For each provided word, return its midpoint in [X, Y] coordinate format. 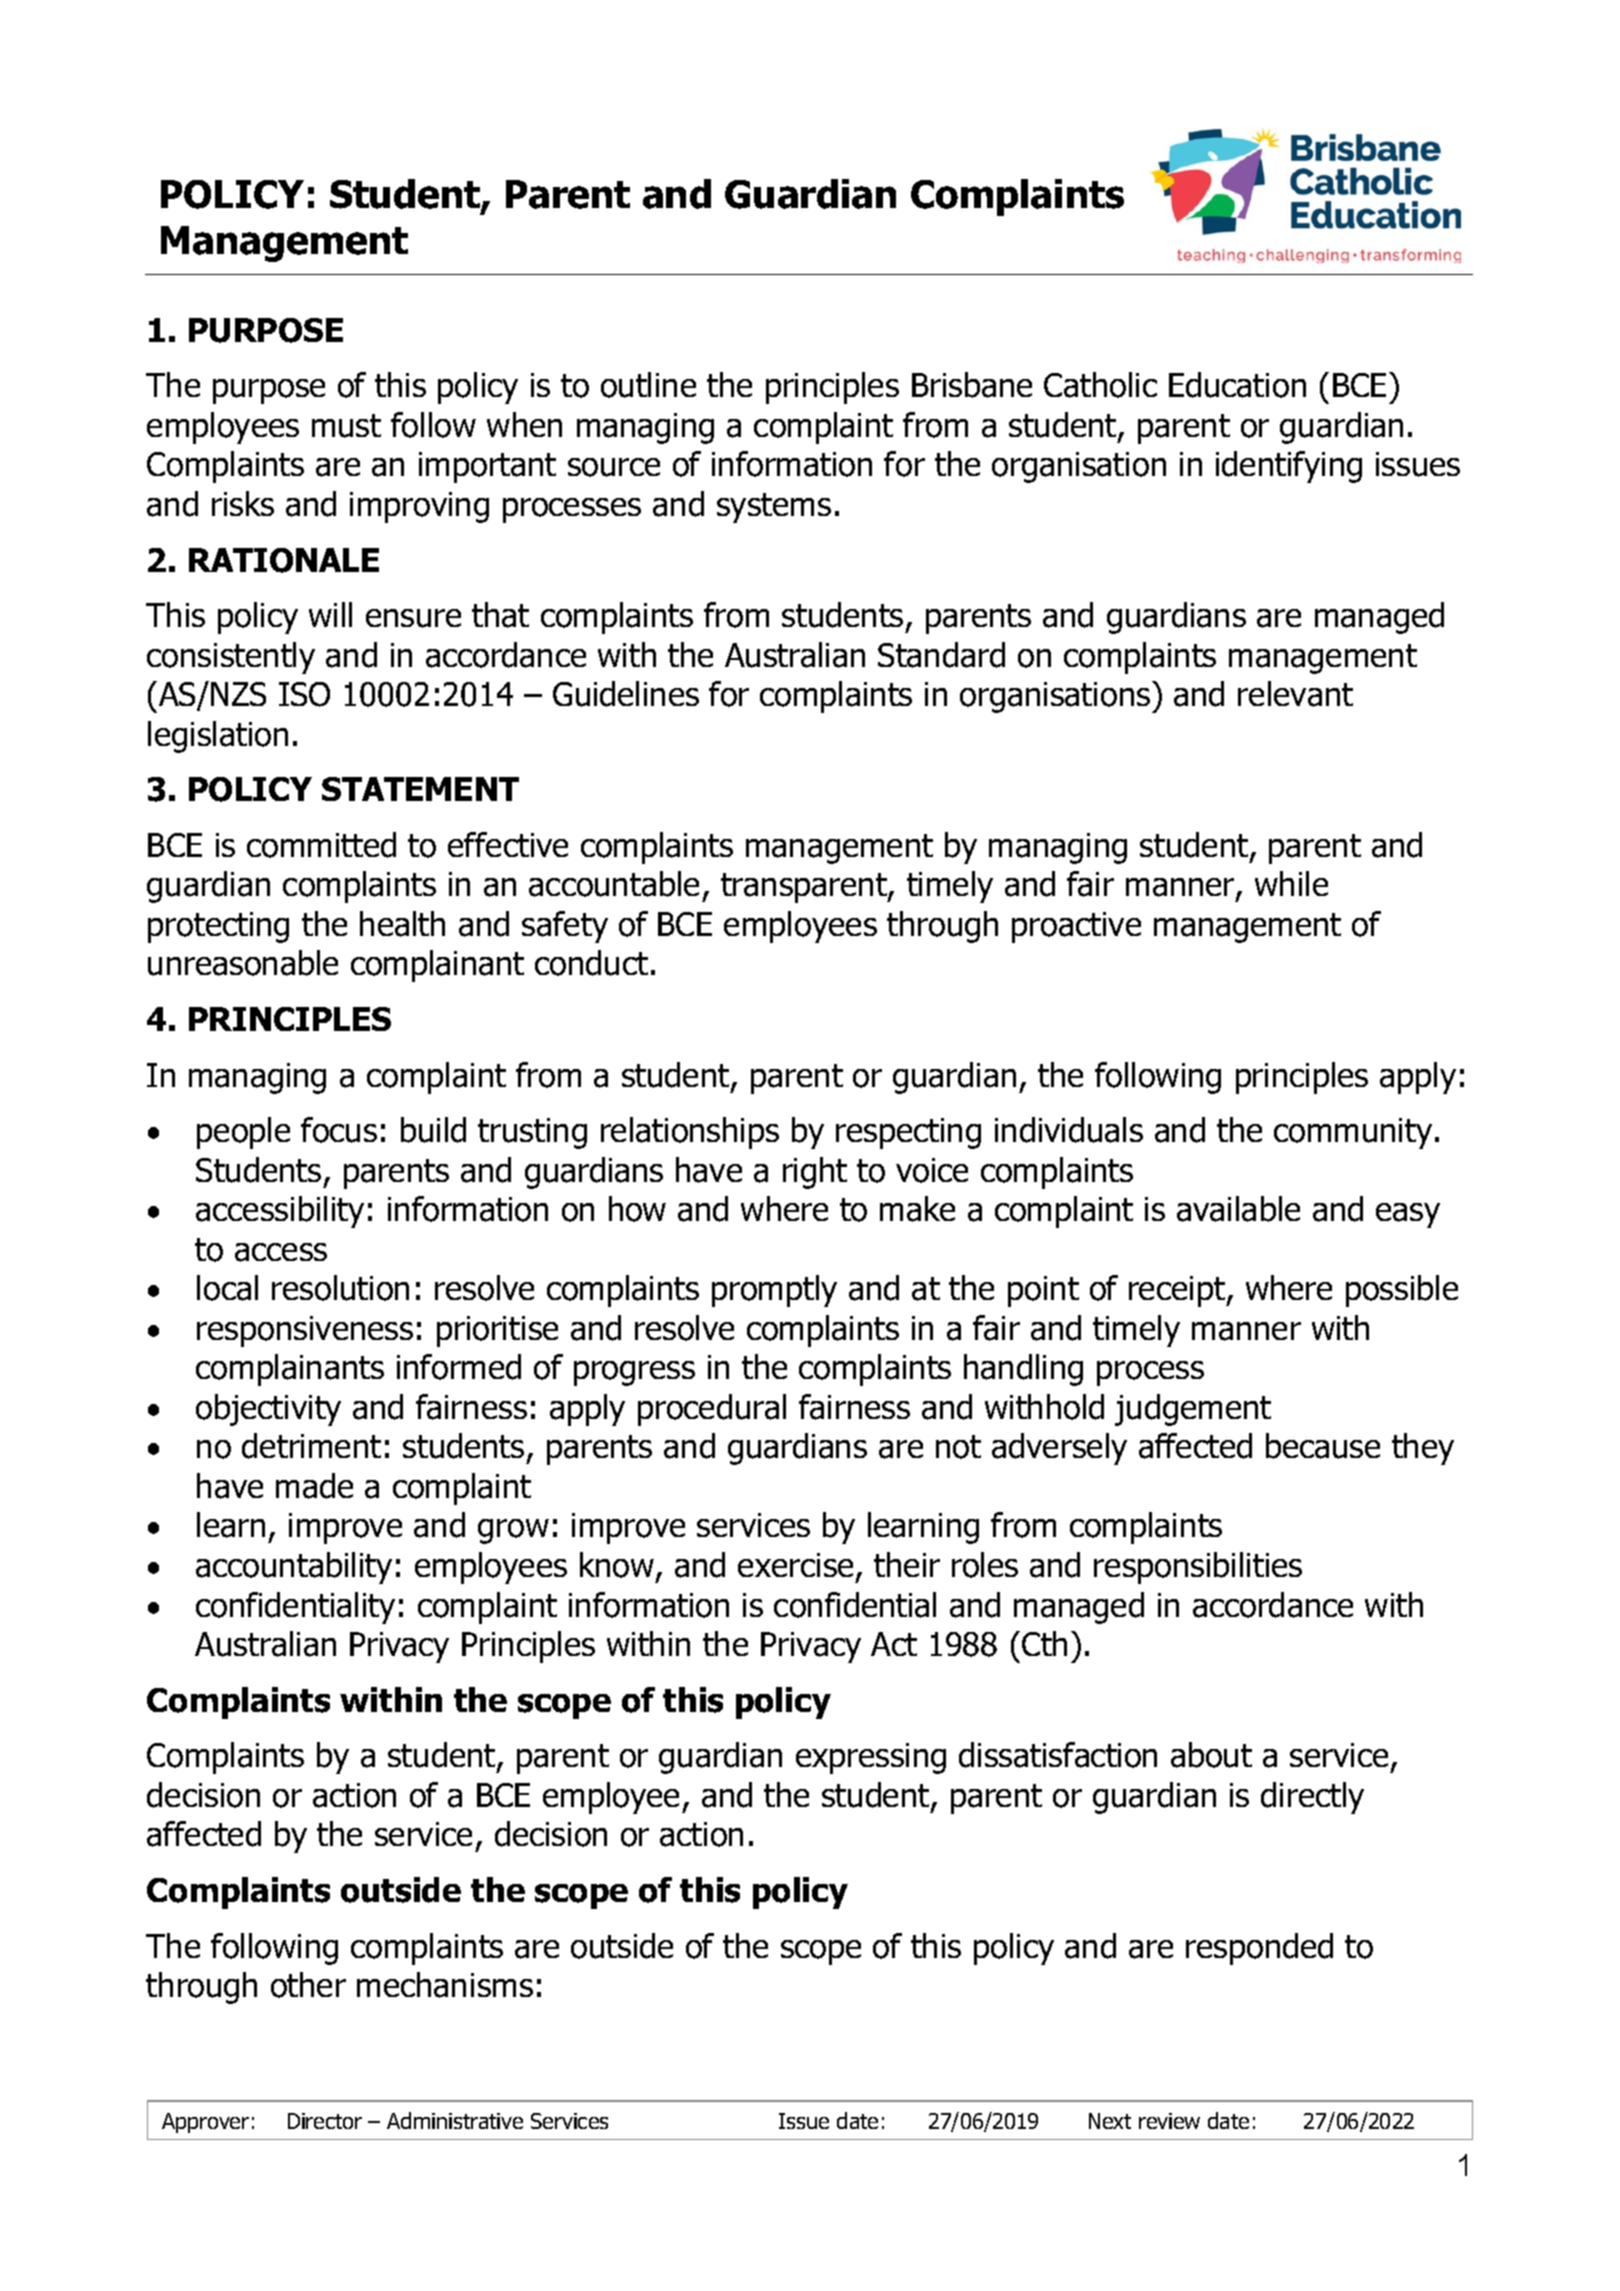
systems [774, 508]
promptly [774, 1291]
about [1211, 1755]
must [346, 426]
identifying [1289, 467]
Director [325, 2121]
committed [321, 845]
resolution [340, 1288]
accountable [614, 884]
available [1238, 1209]
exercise [795, 1565]
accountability [294, 1568]
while [1291, 883]
